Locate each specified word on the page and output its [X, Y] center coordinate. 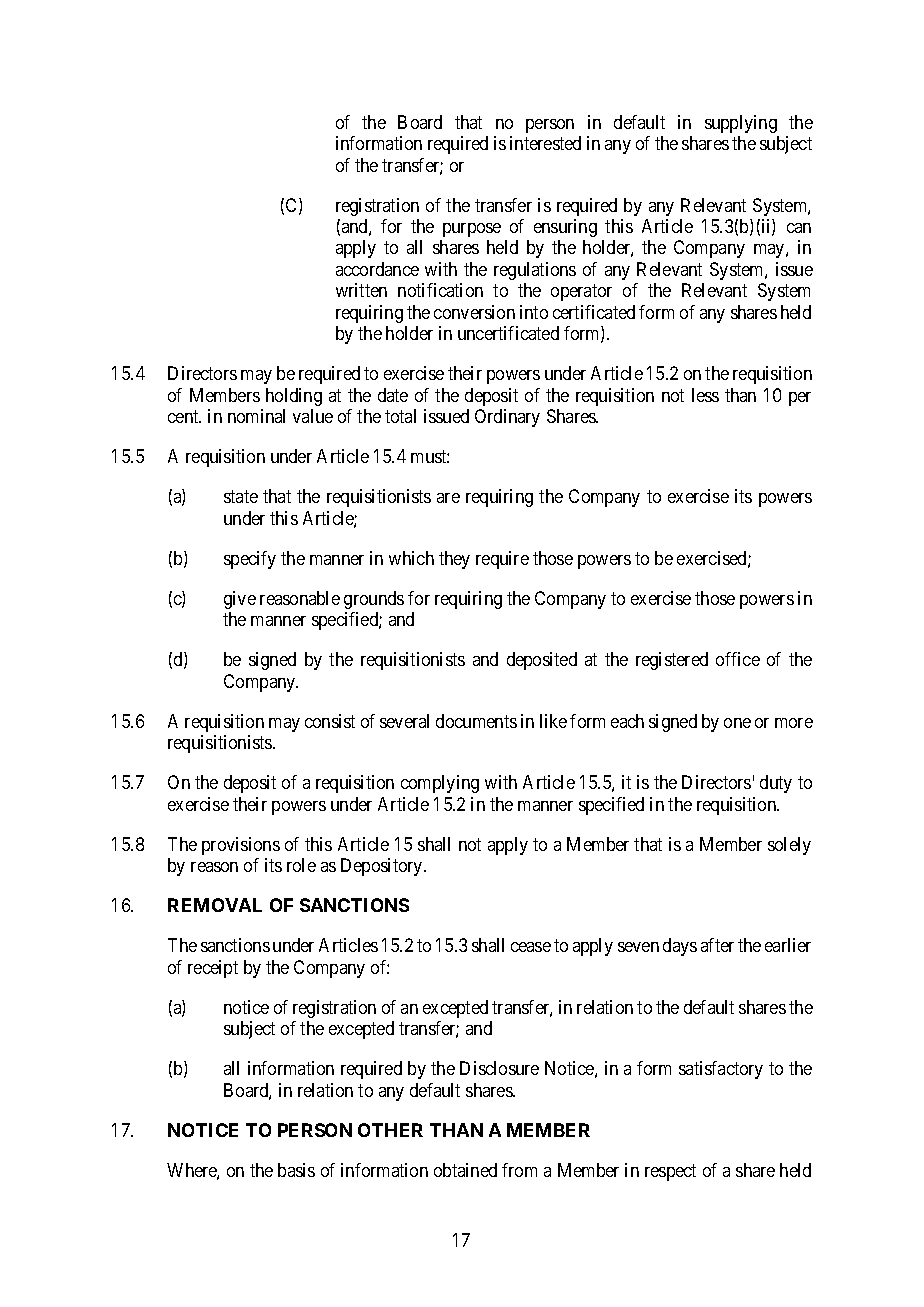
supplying [741, 124]
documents [476, 721]
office [738, 659]
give [240, 600]
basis [296, 1170]
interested [545, 143]
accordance [377, 269]
